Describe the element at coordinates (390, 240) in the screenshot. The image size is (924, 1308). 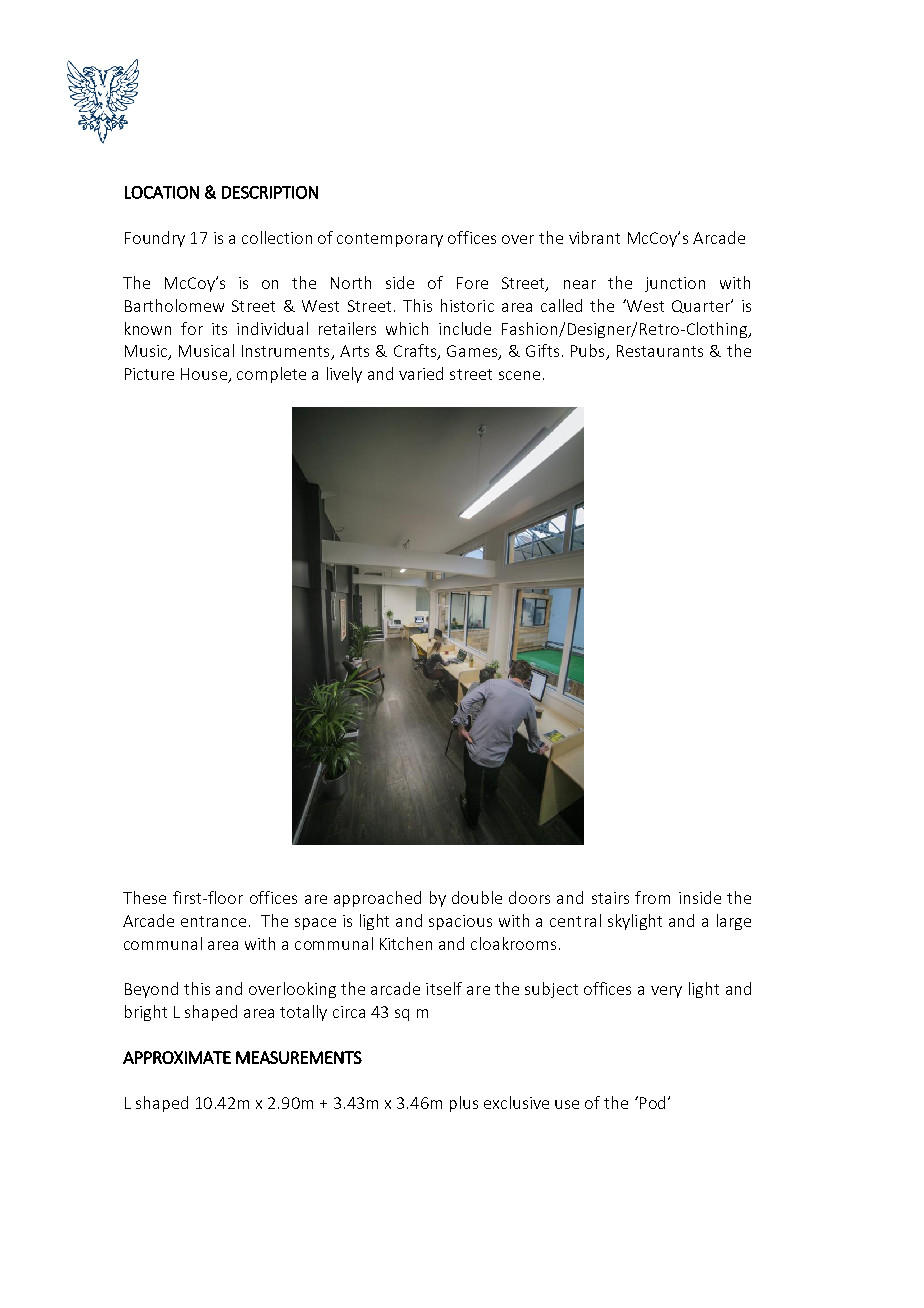
I see `contemporary` at that location.
